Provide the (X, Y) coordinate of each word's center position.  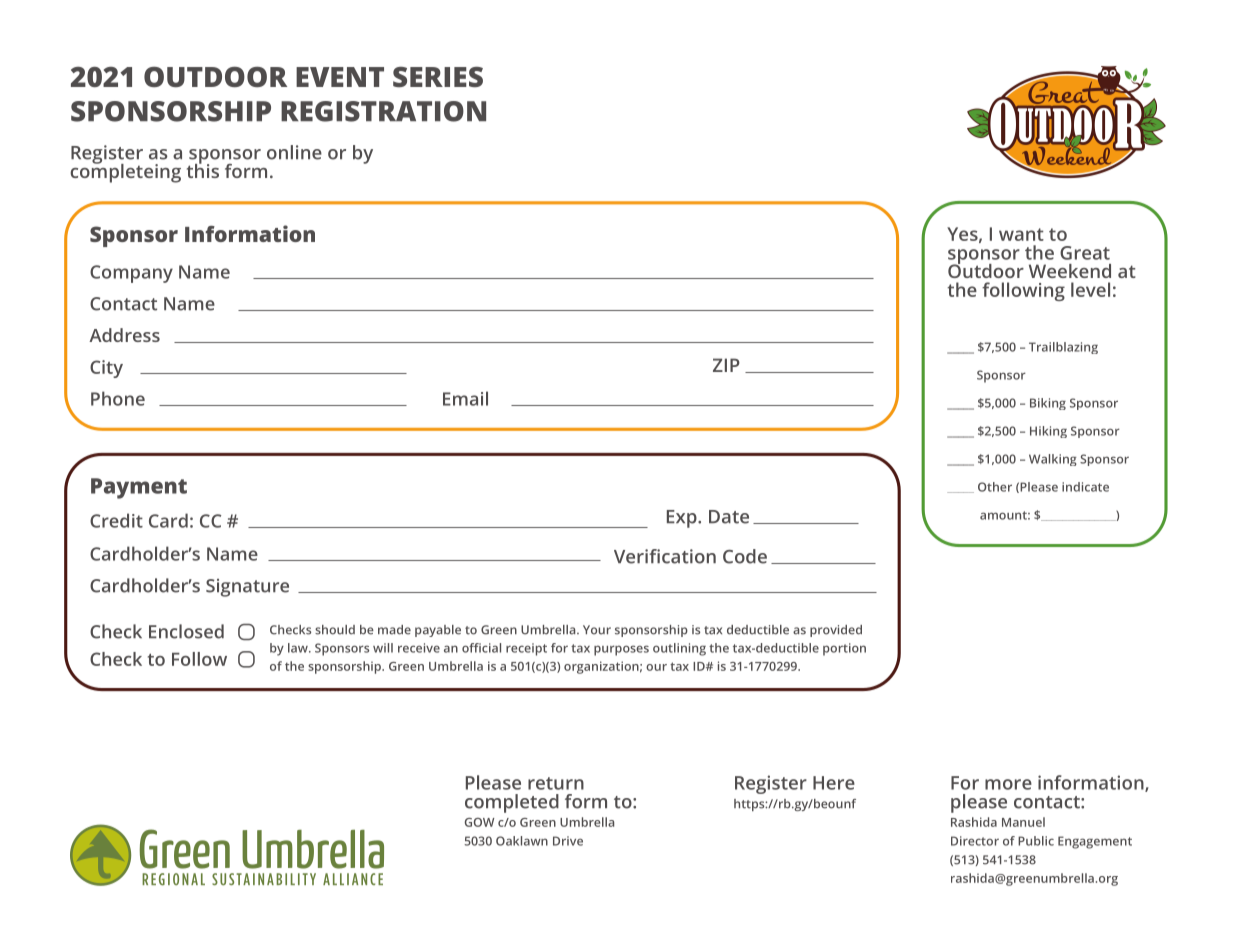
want (1021, 234)
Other (995, 487)
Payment (139, 488)
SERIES (438, 77)
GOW (479, 822)
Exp (683, 519)
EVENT (340, 77)
